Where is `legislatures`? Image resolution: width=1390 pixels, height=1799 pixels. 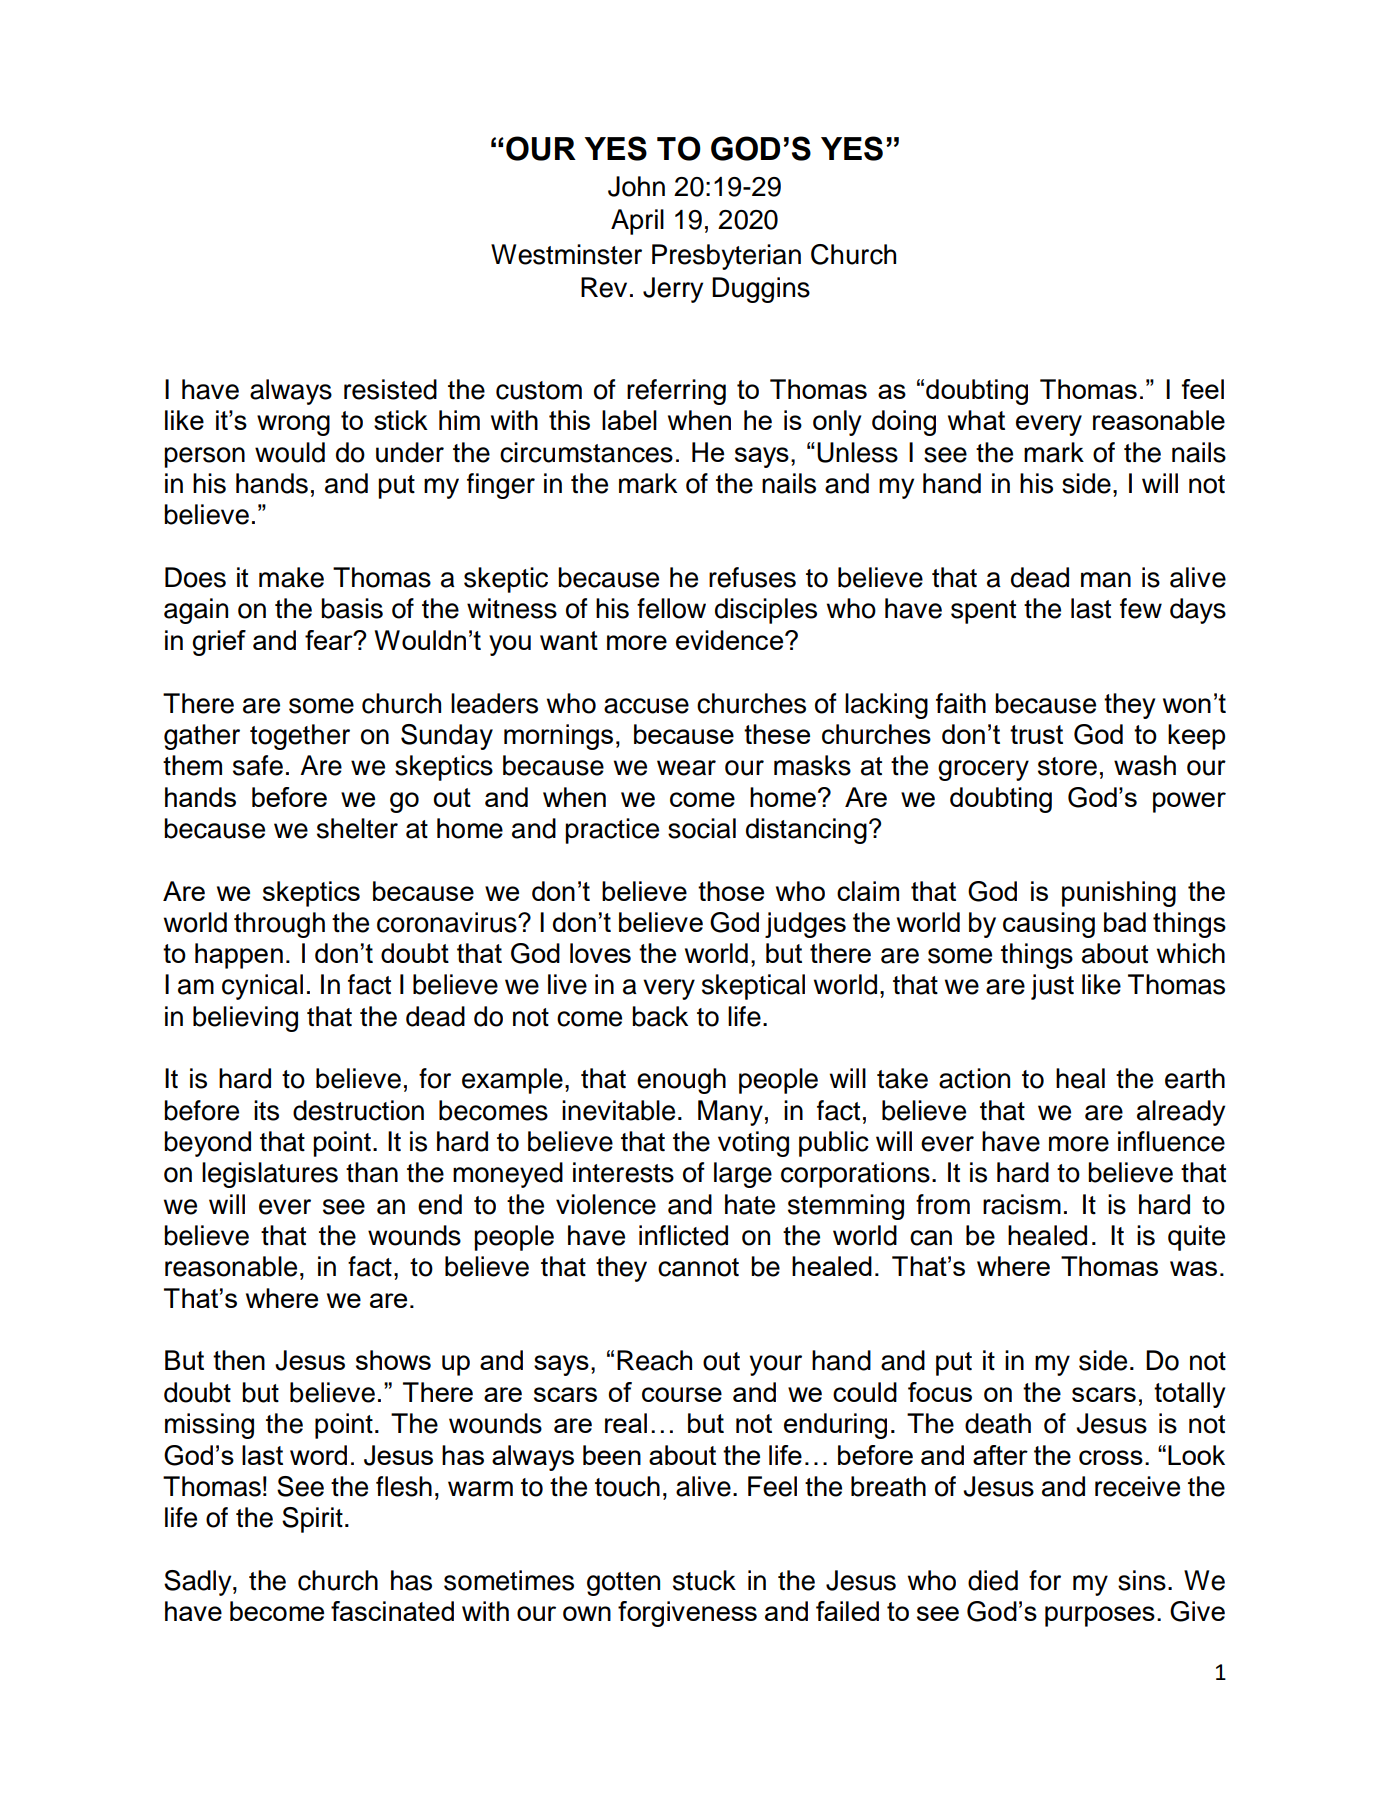 legislatures is located at coordinates (270, 1175).
